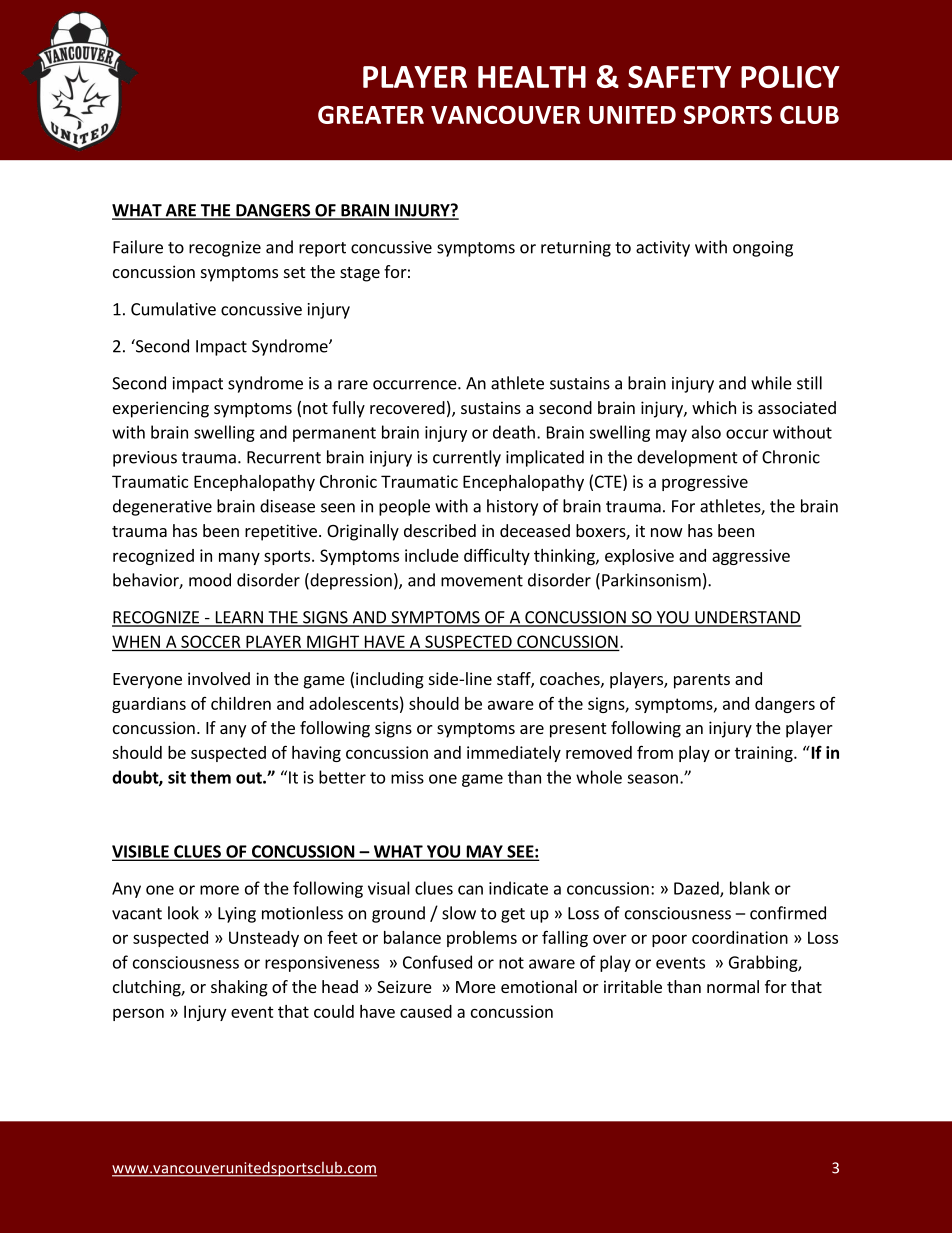 The image size is (952, 1233). Describe the element at coordinates (514, 754) in the page. I see `immediately` at that location.
